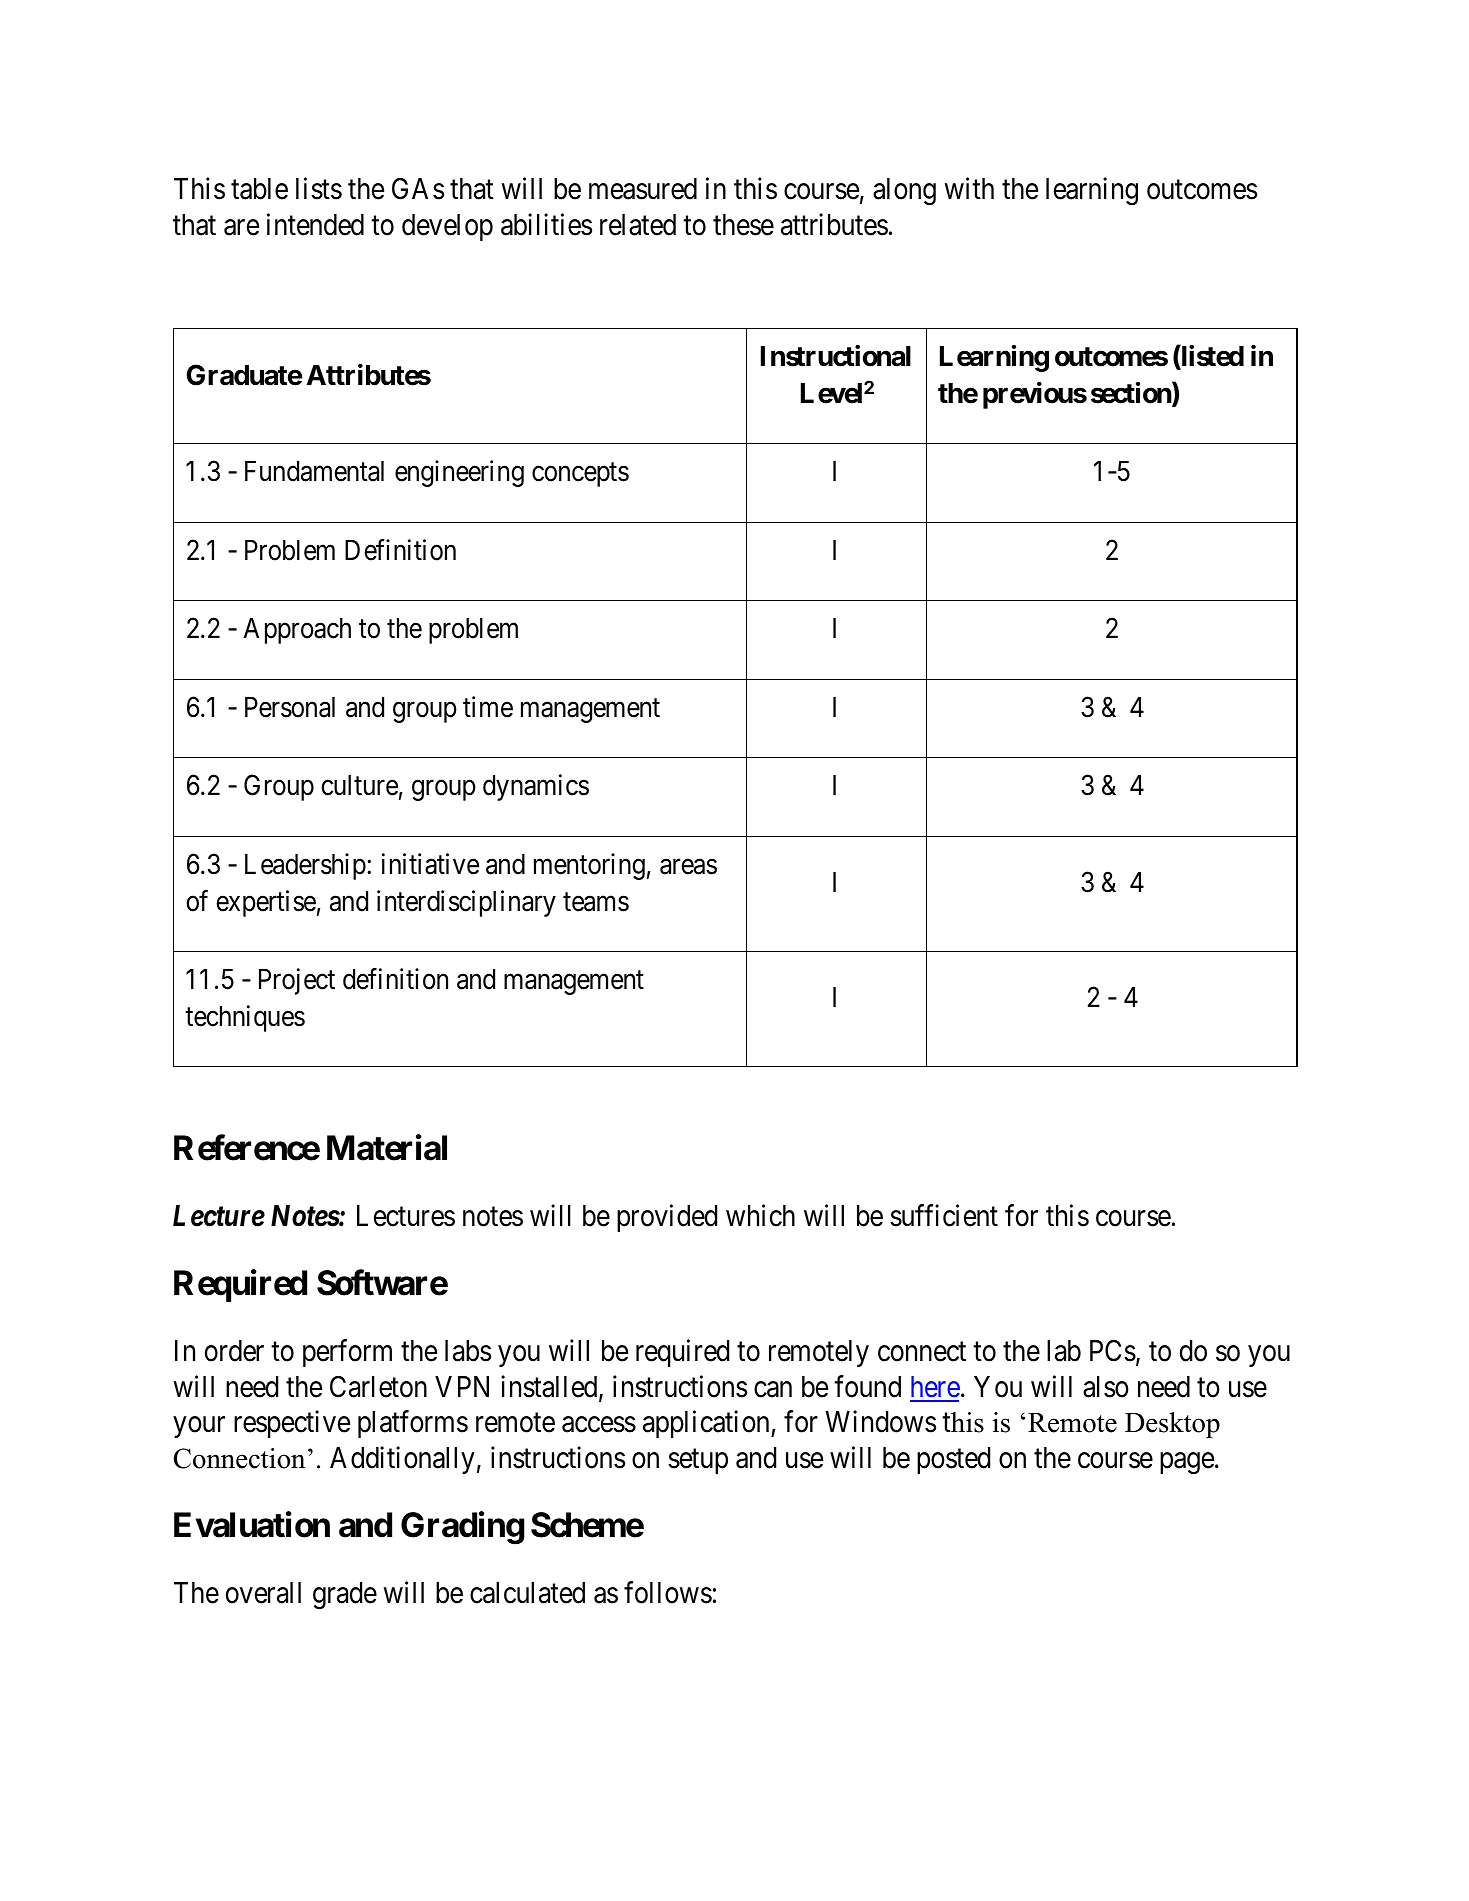 The width and height of the screenshot is (1469, 1901). Describe the element at coordinates (345, 1595) in the screenshot. I see `grade` at that location.
